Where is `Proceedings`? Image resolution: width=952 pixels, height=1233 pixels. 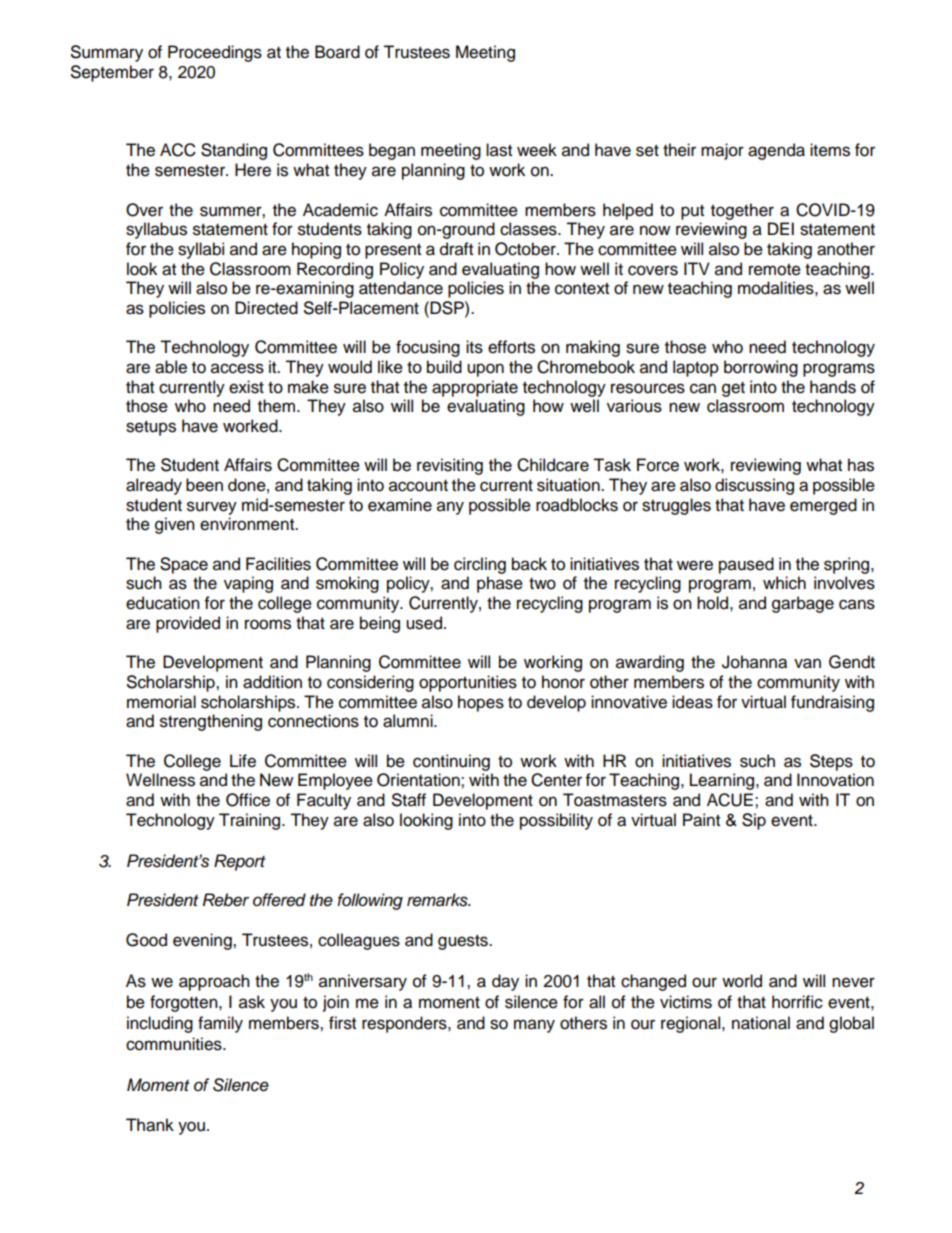
Proceedings is located at coordinates (215, 53).
